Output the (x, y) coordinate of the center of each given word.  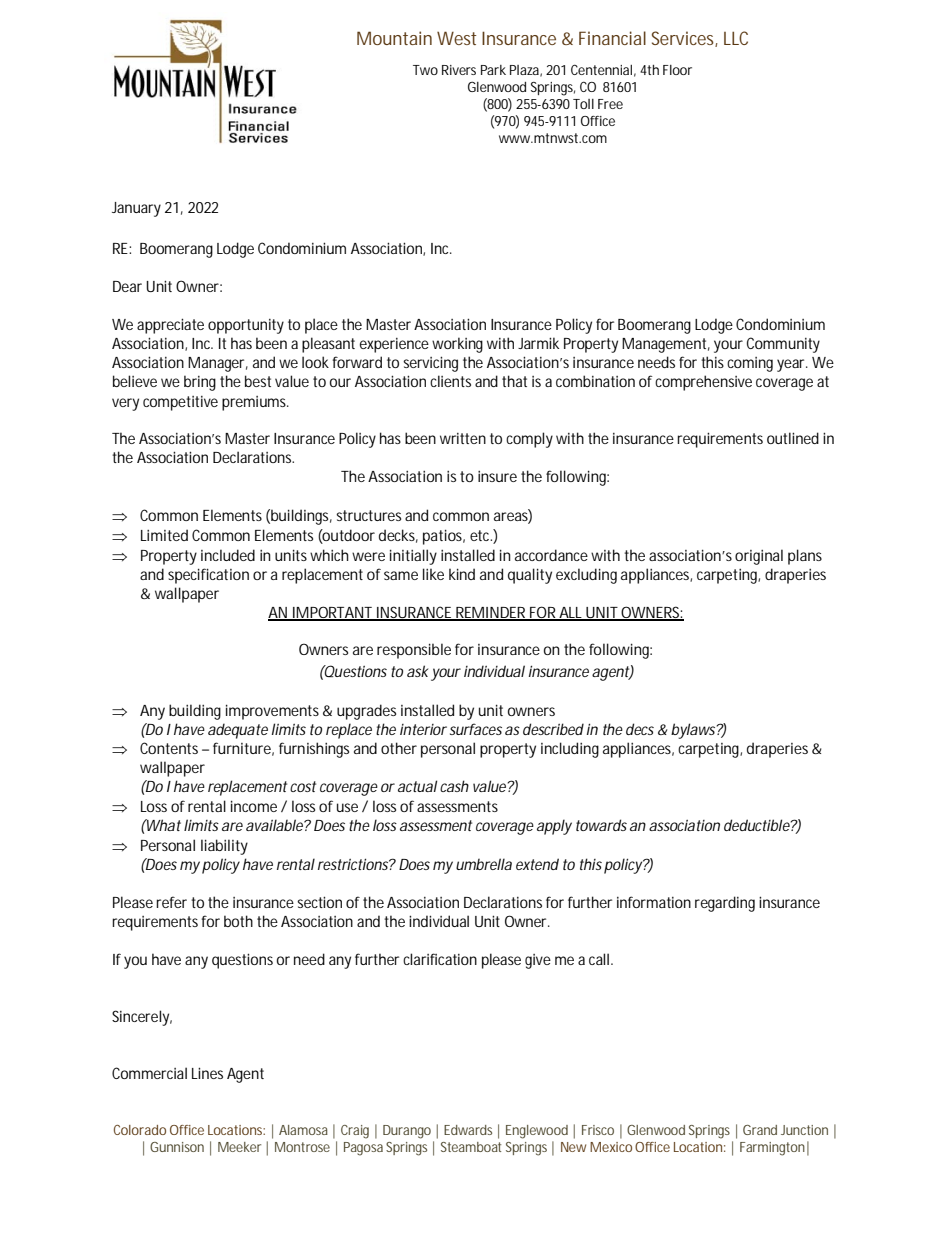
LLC (736, 38)
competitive (180, 403)
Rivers (459, 70)
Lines (207, 1073)
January (136, 209)
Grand (760, 1130)
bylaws (694, 731)
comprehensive (703, 383)
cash (454, 786)
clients (450, 381)
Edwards (468, 1130)
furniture (242, 748)
